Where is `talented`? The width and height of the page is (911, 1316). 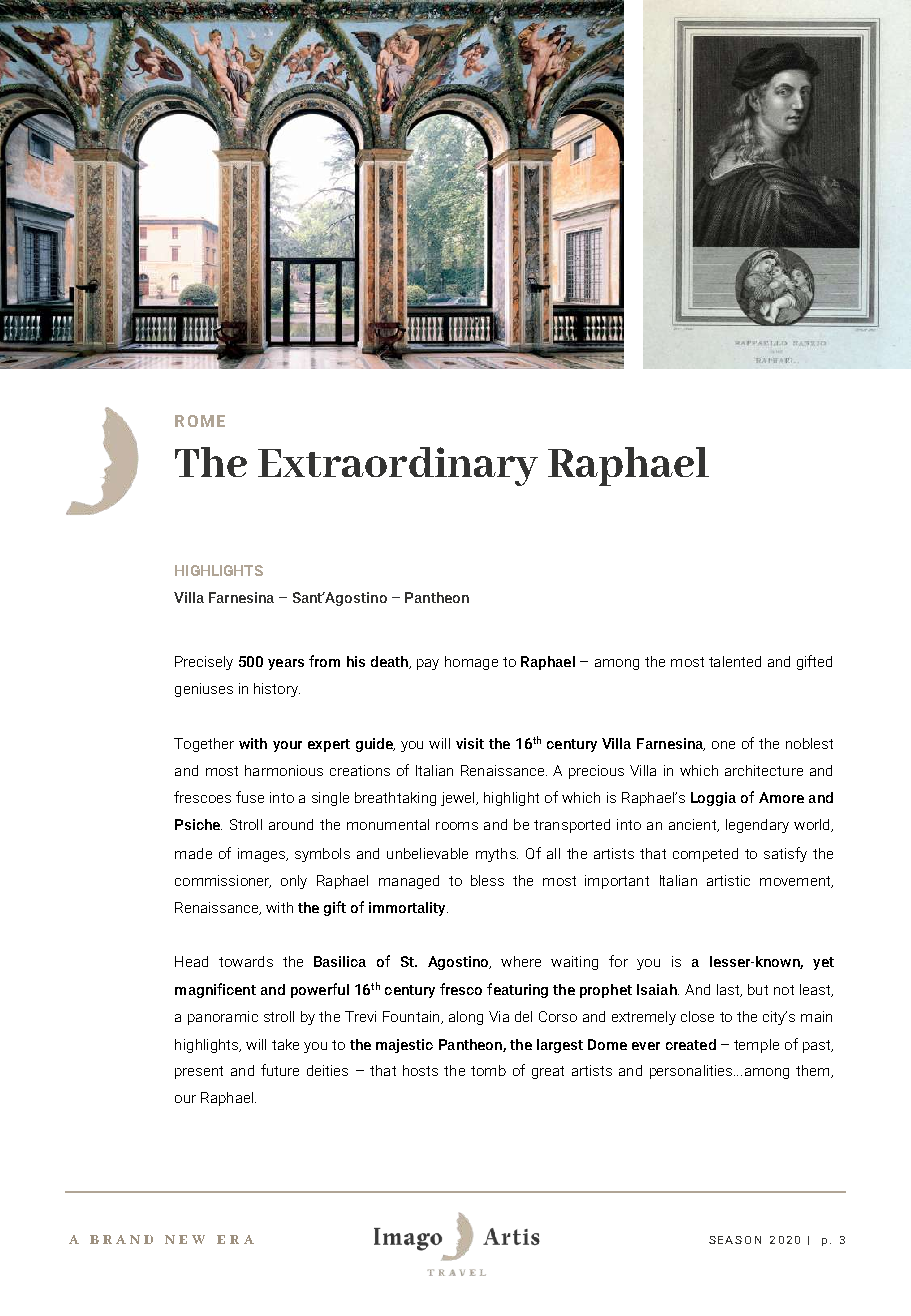 talented is located at coordinates (735, 661).
